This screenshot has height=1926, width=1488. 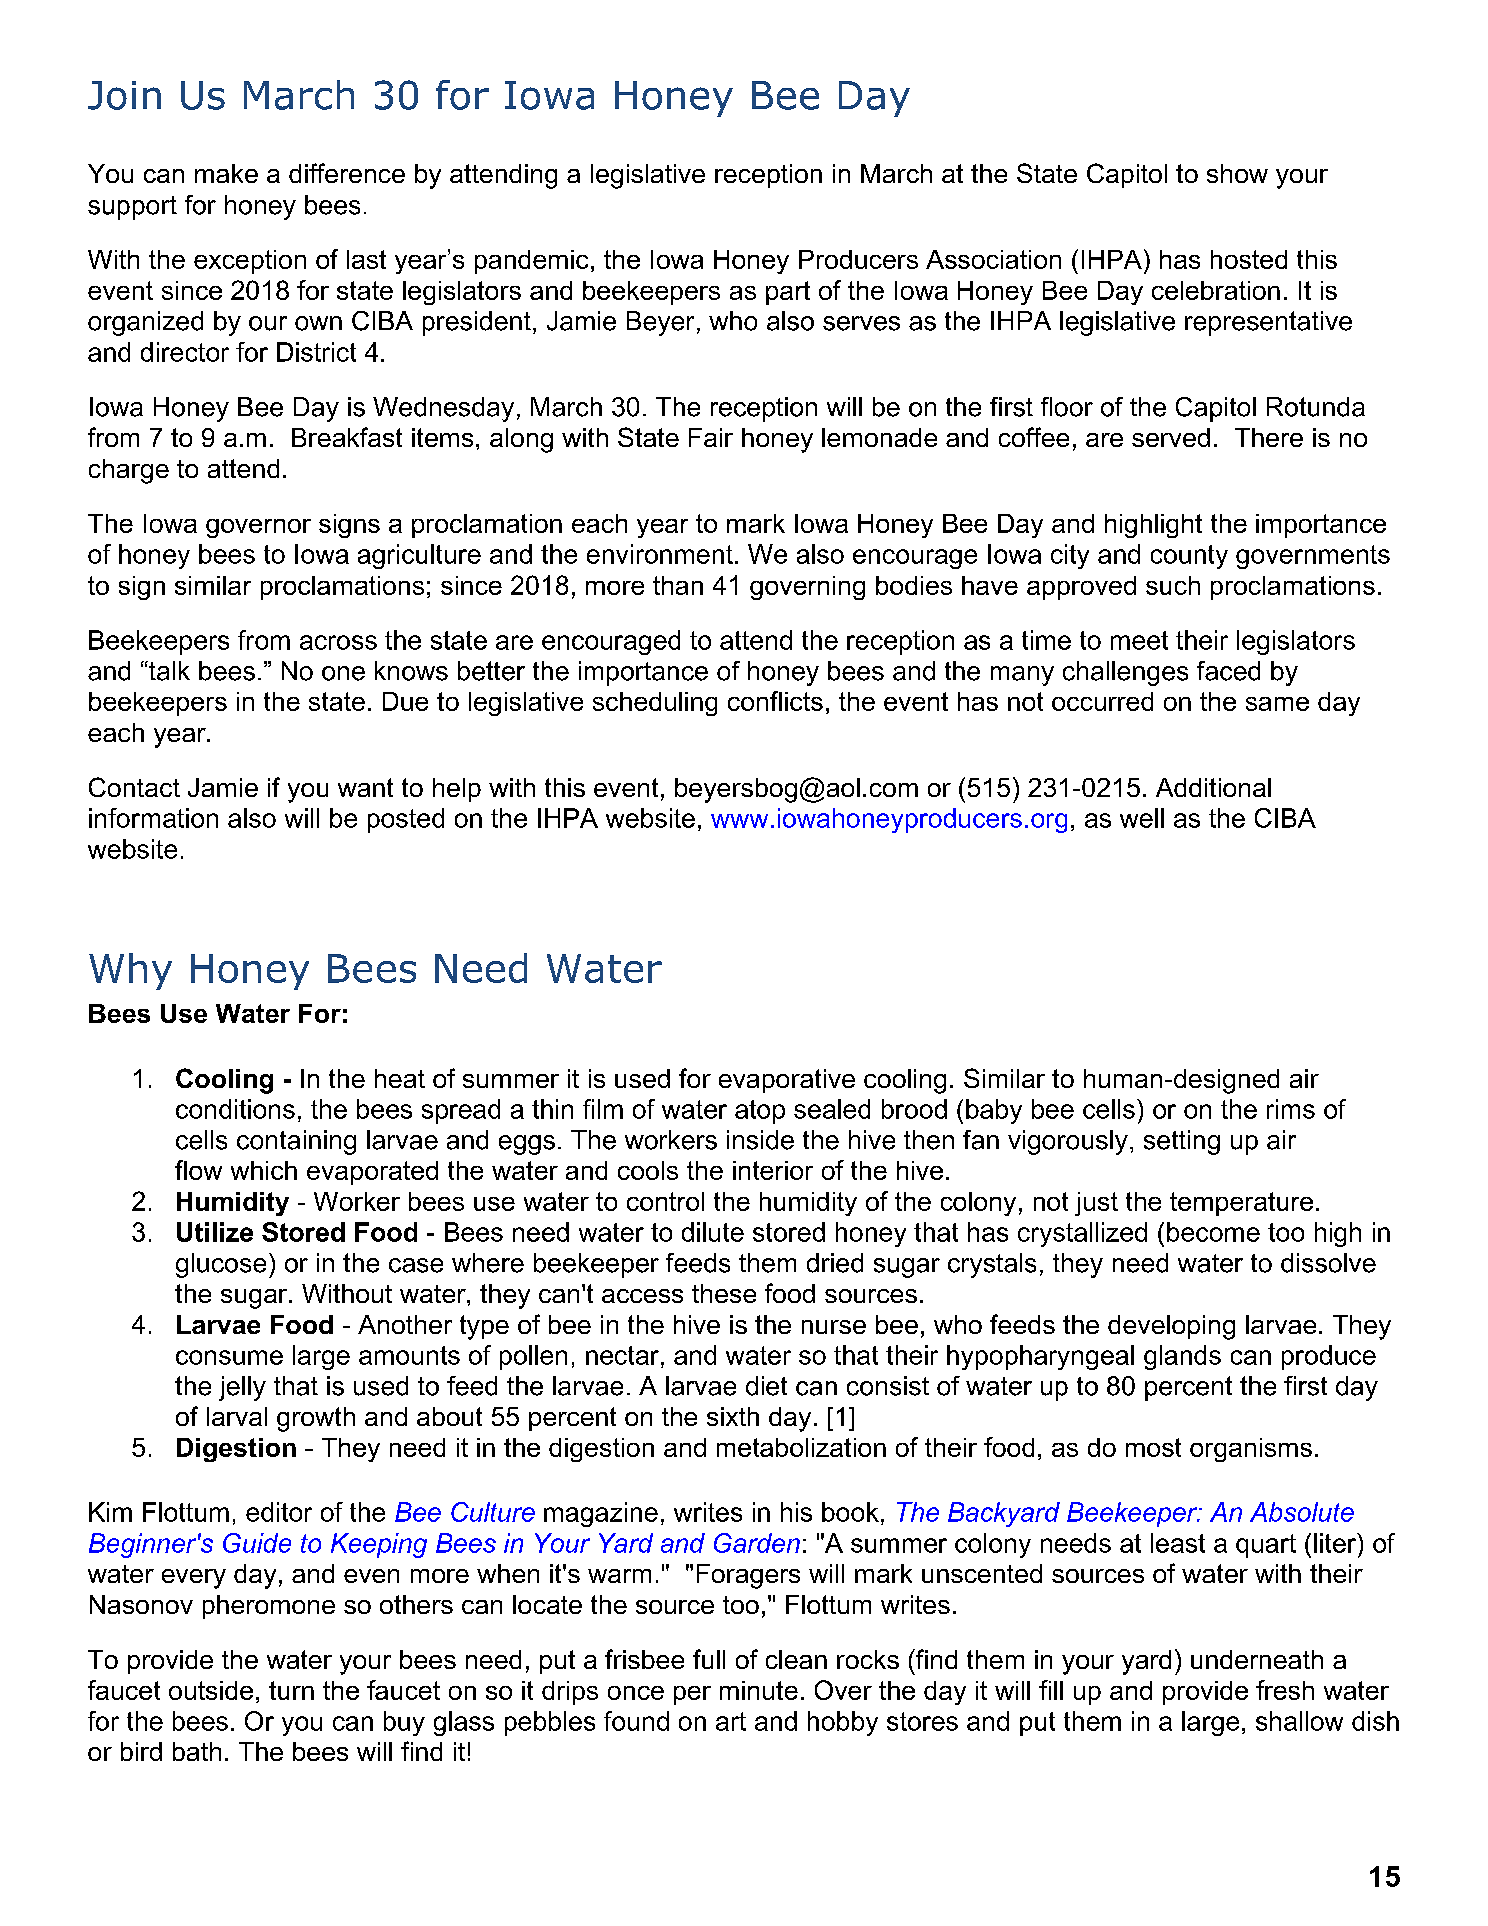 I want to click on turn, so click(x=291, y=1690).
